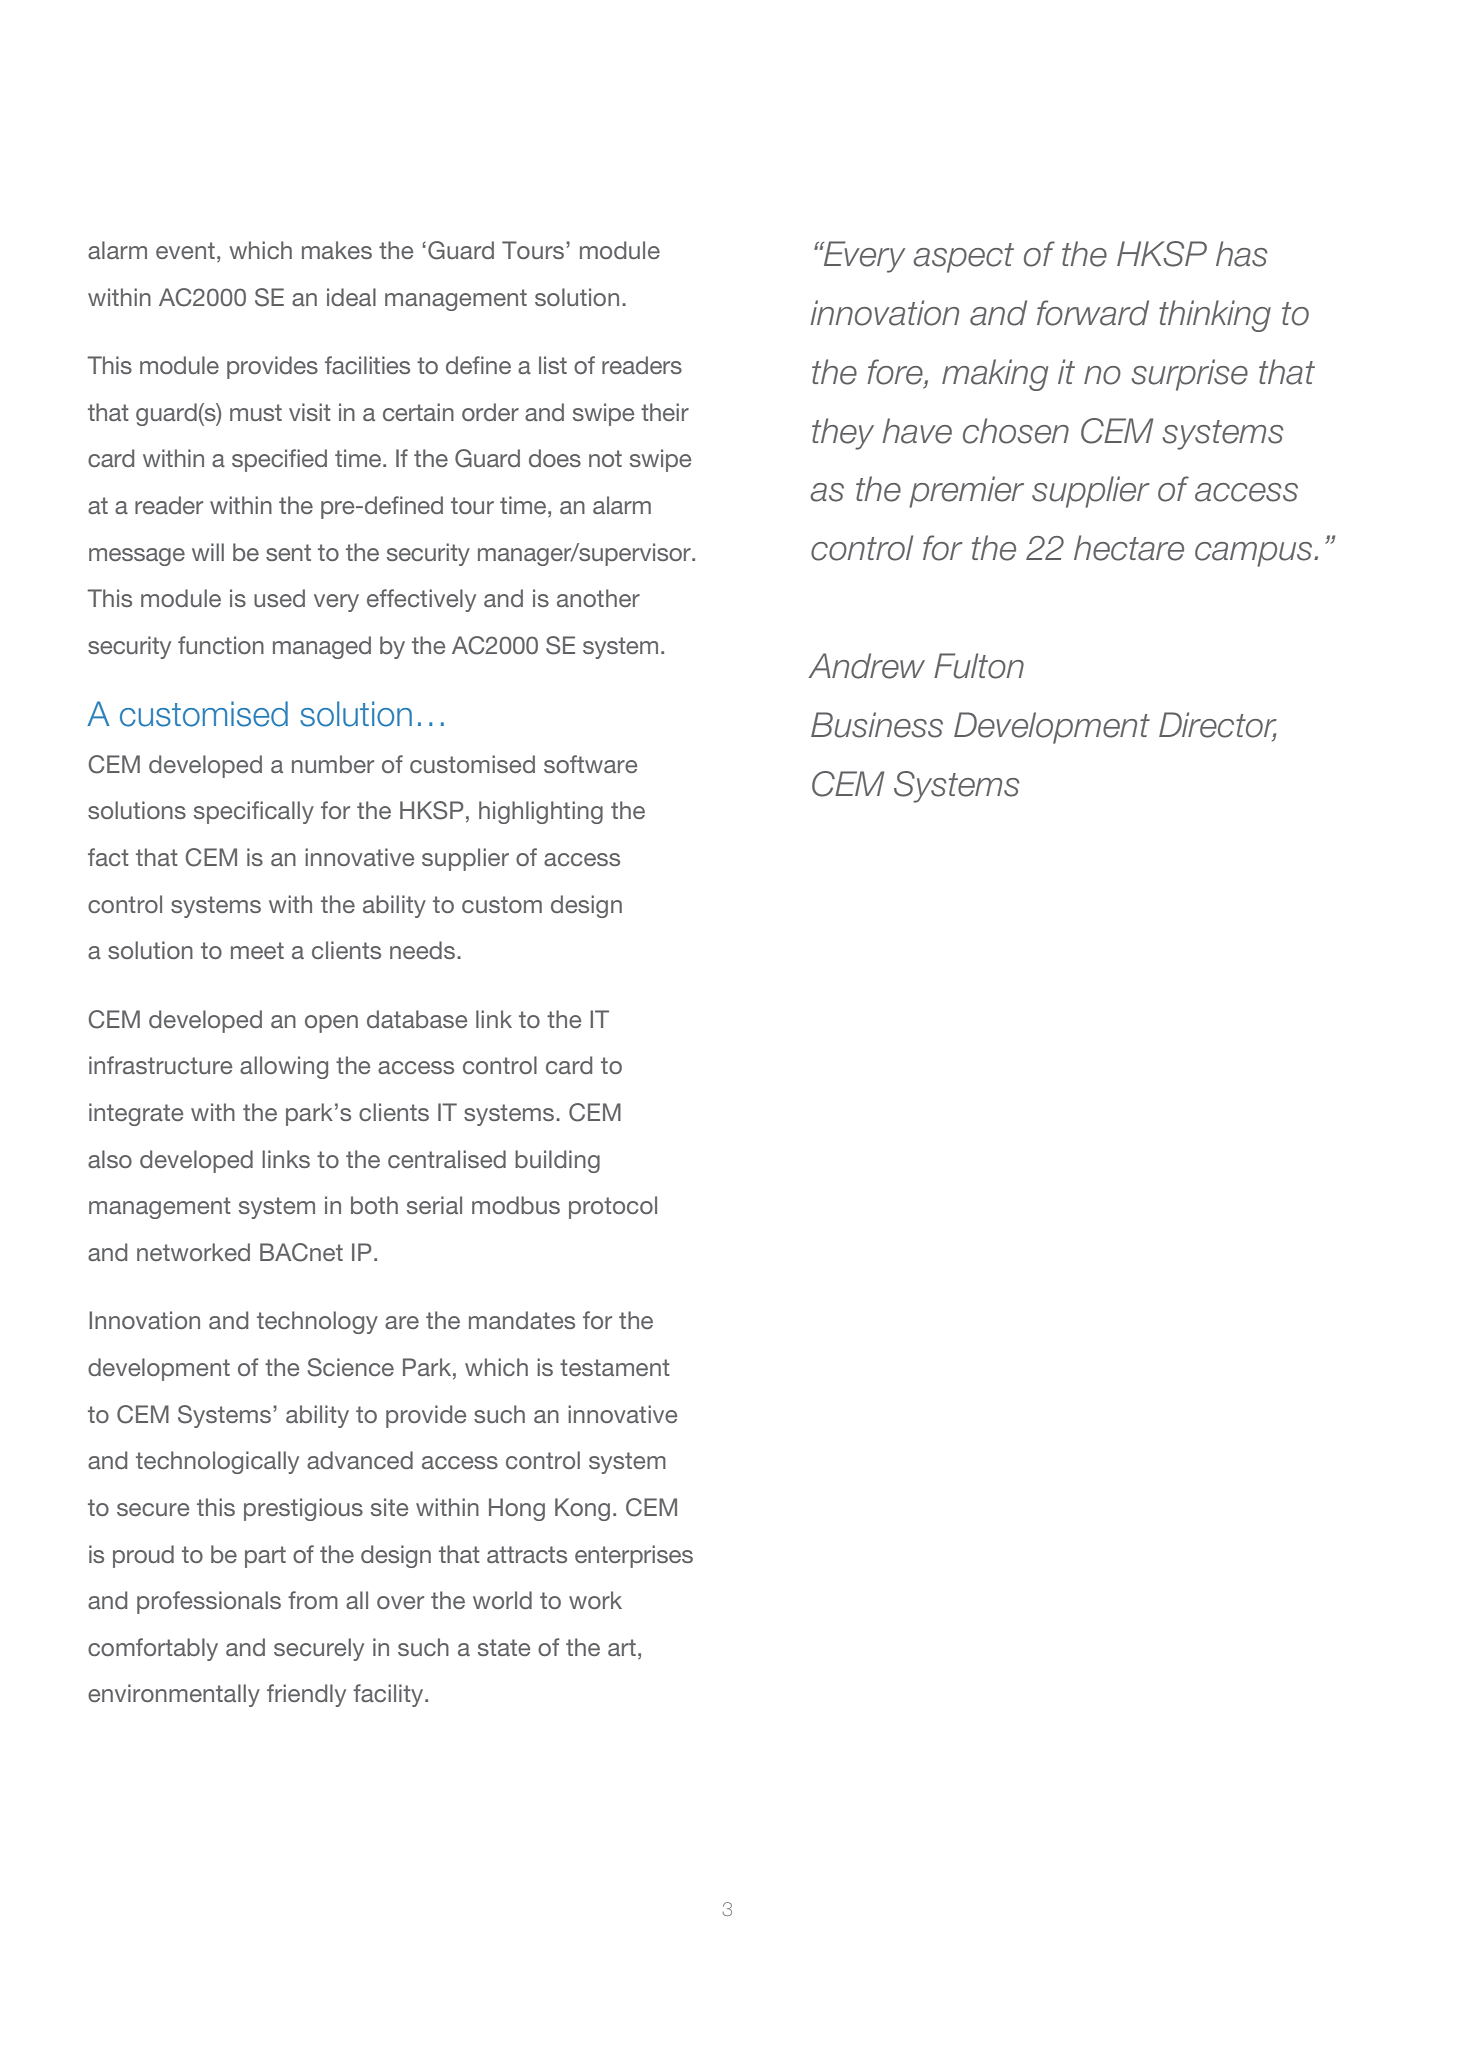 This document has width=1460, height=2065. I want to click on list, so click(553, 365).
